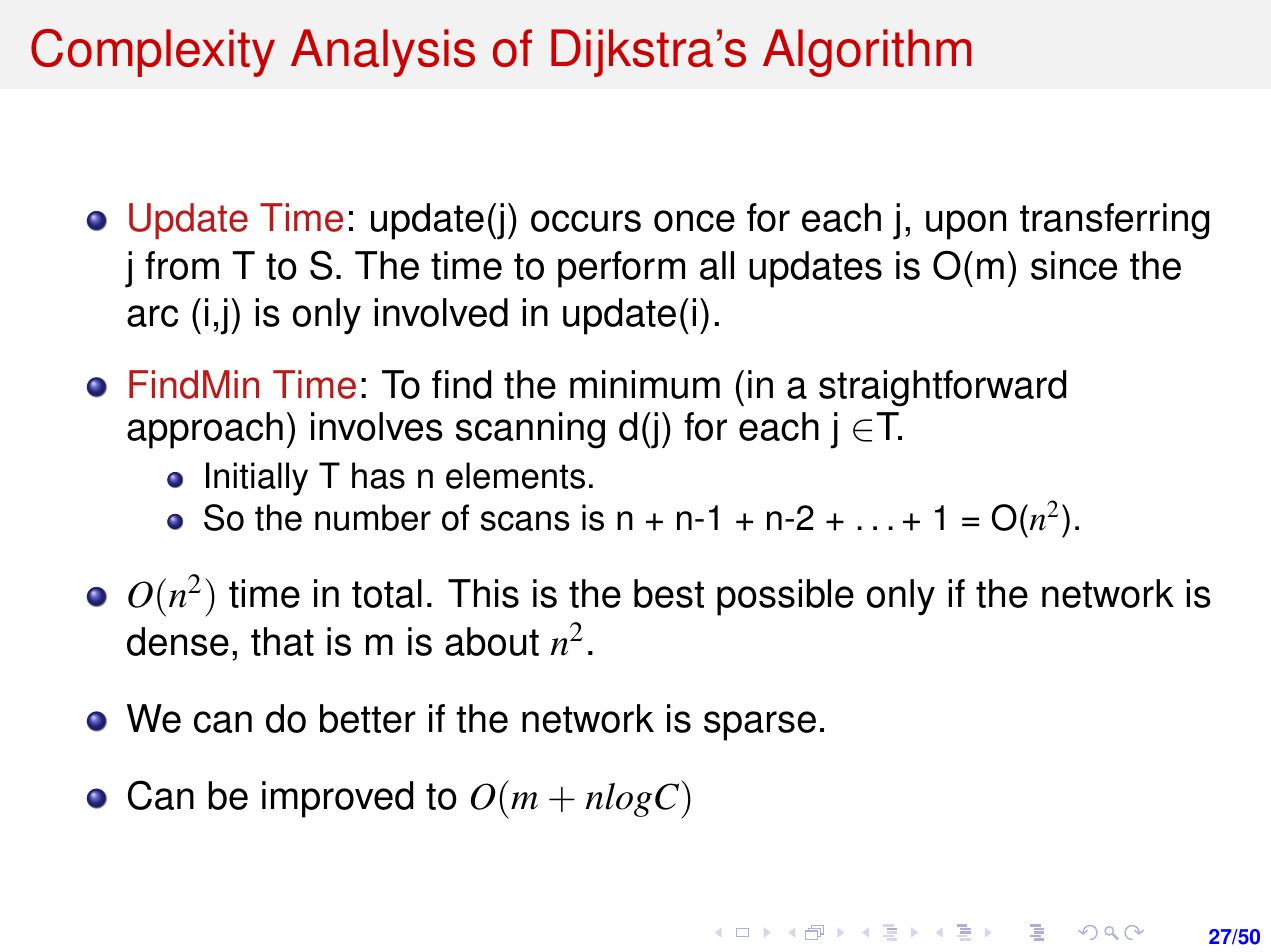 This screenshot has width=1271, height=952. Describe the element at coordinates (337, 799) in the screenshot. I see `improved` at that location.
